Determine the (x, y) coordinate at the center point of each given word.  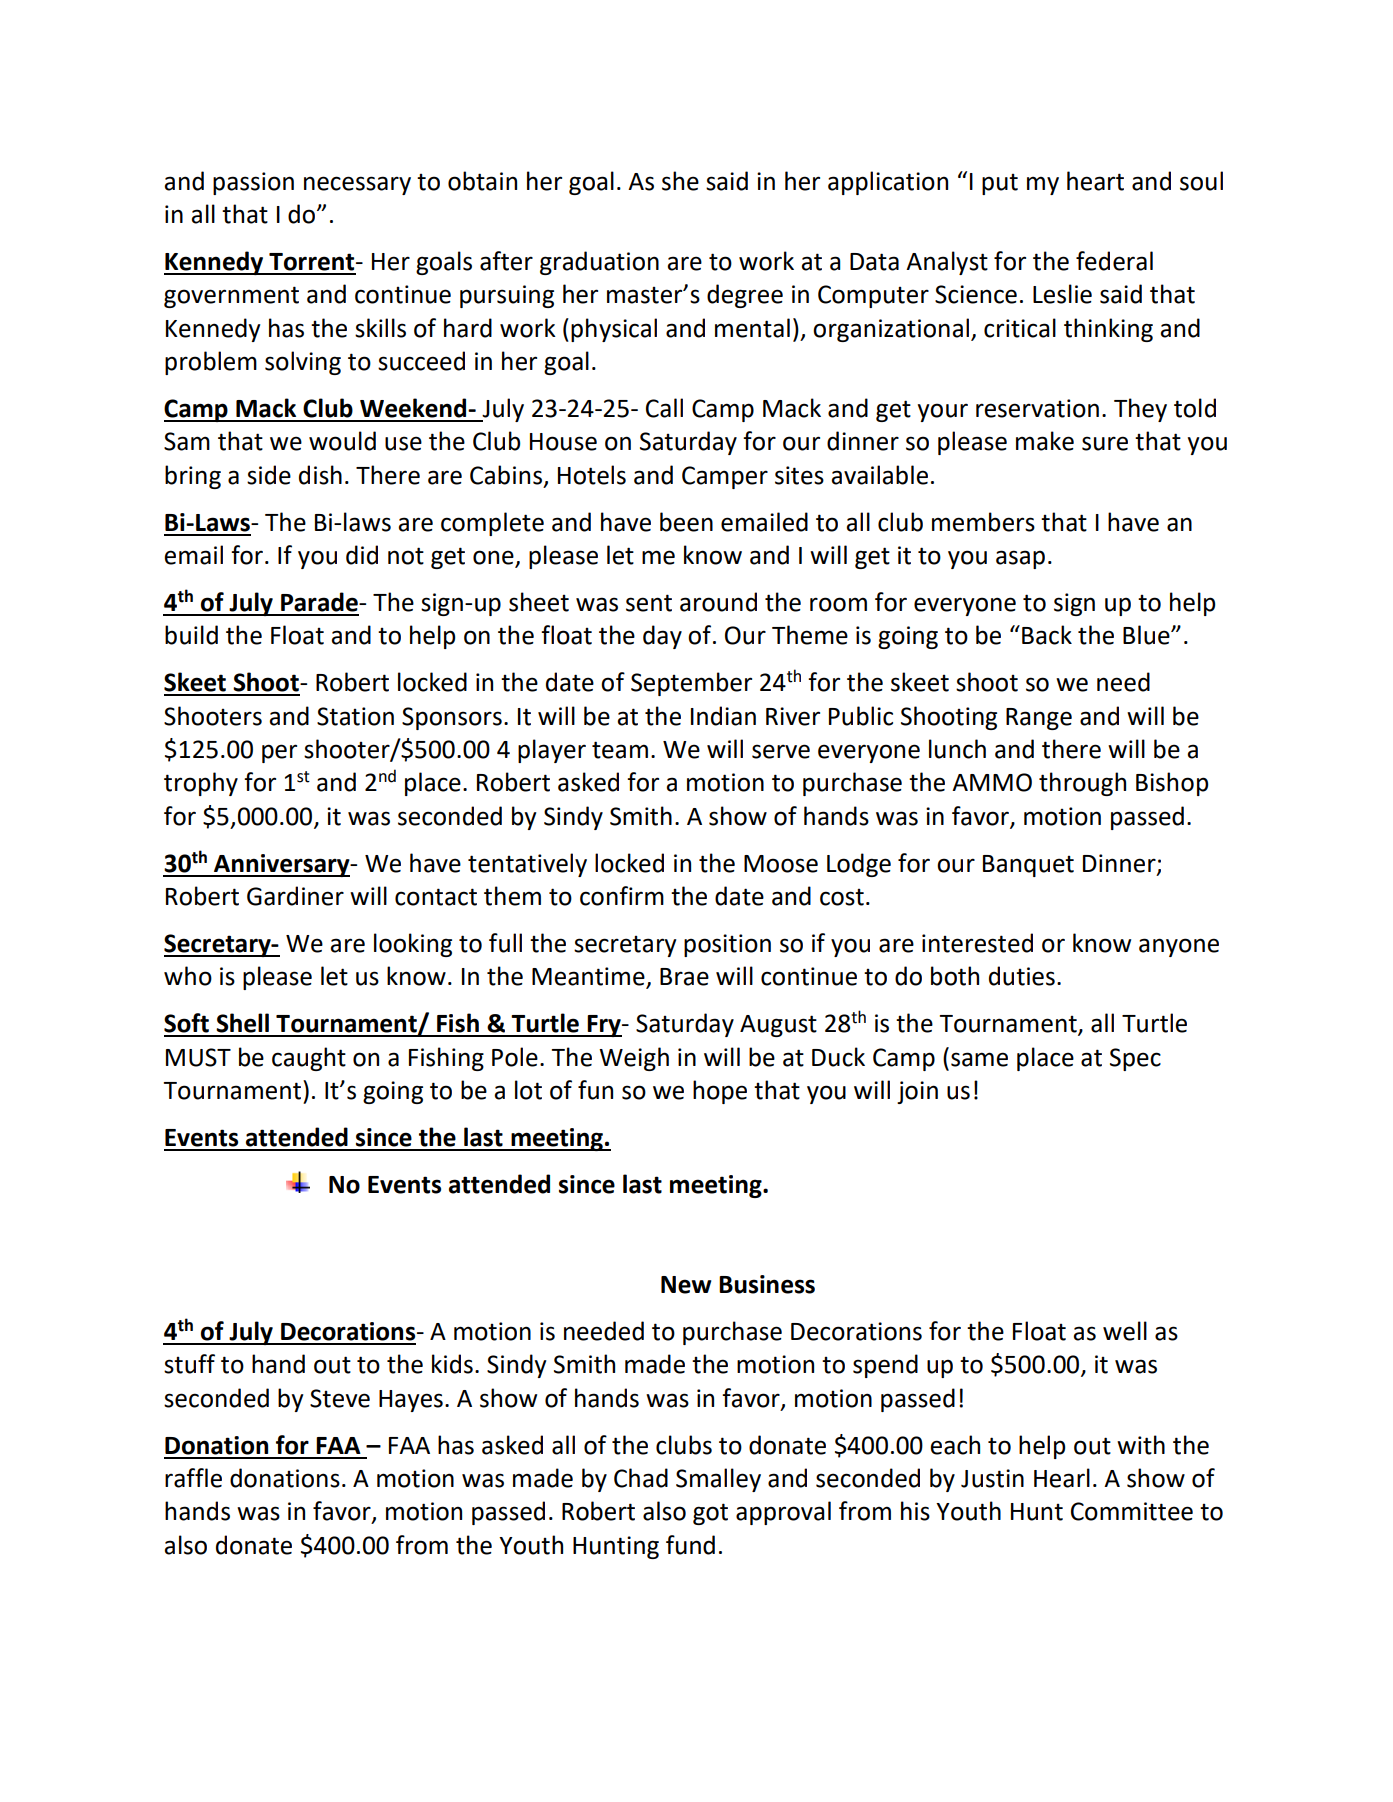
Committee (1132, 1511)
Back (1047, 635)
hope (720, 1092)
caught (309, 1059)
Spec (1135, 1059)
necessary (357, 185)
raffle (193, 1478)
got (710, 1514)
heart (1095, 181)
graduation (599, 263)
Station (355, 716)
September (691, 684)
